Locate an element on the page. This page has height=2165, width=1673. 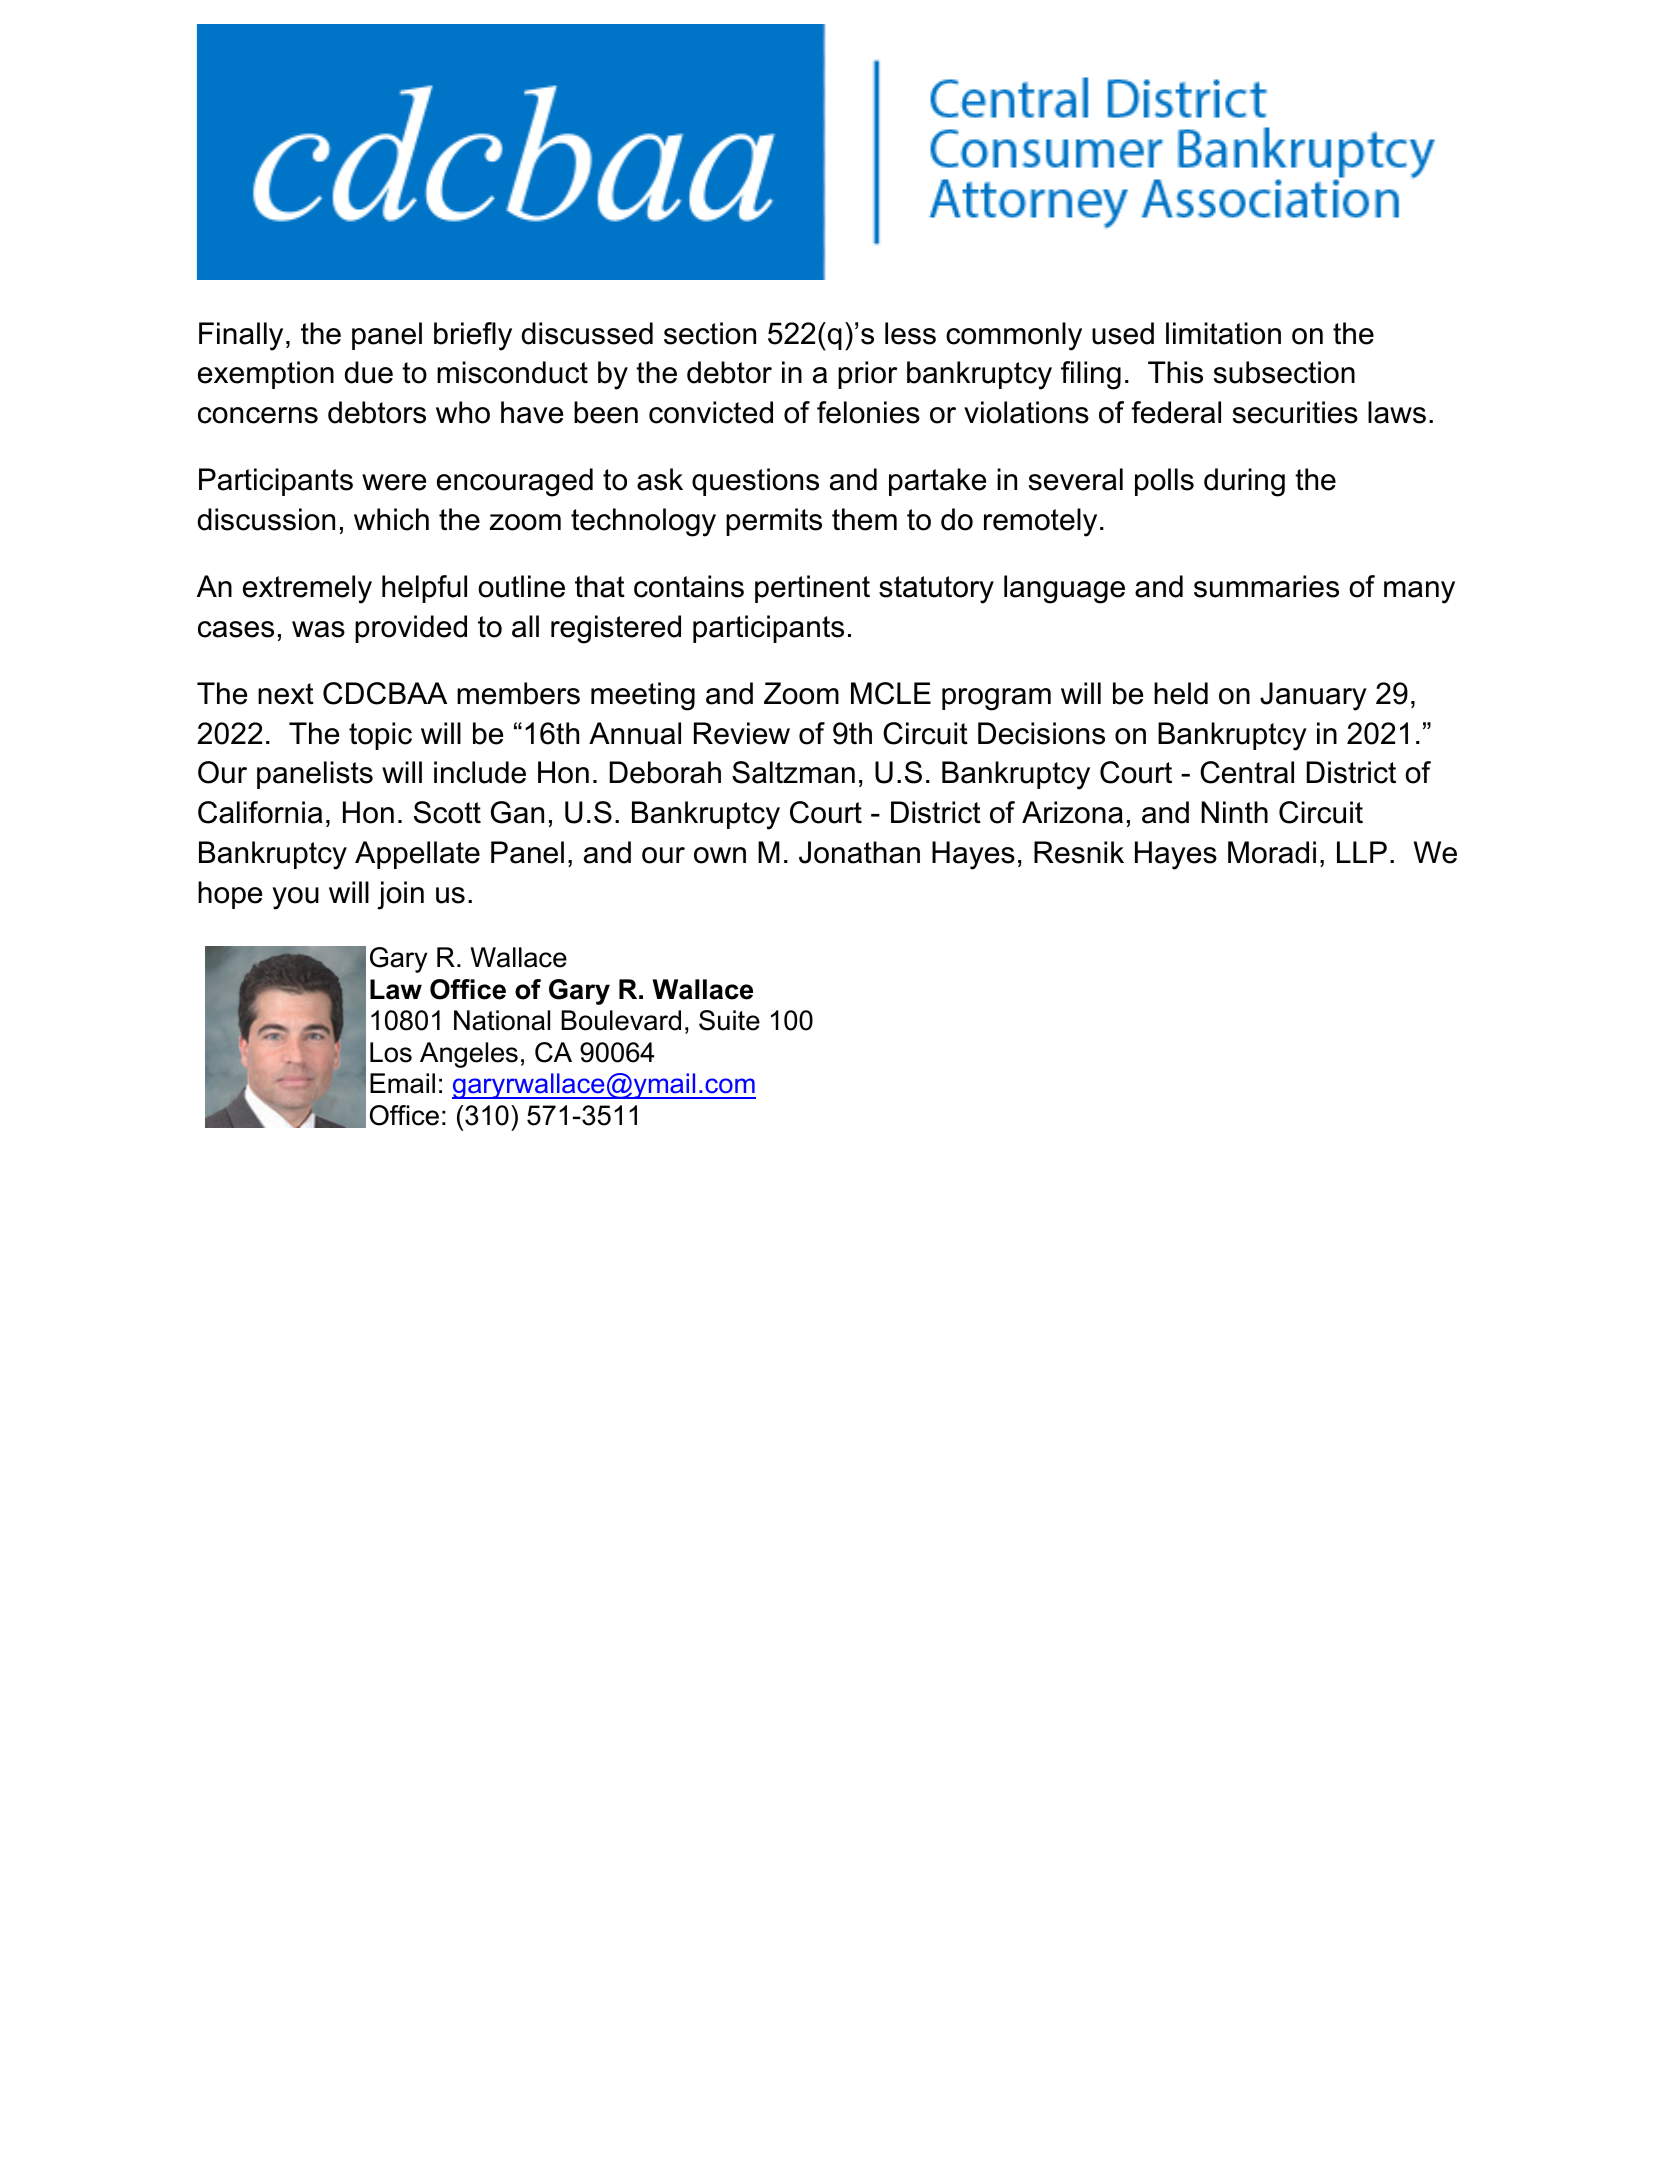
Ninth is located at coordinates (1234, 812).
